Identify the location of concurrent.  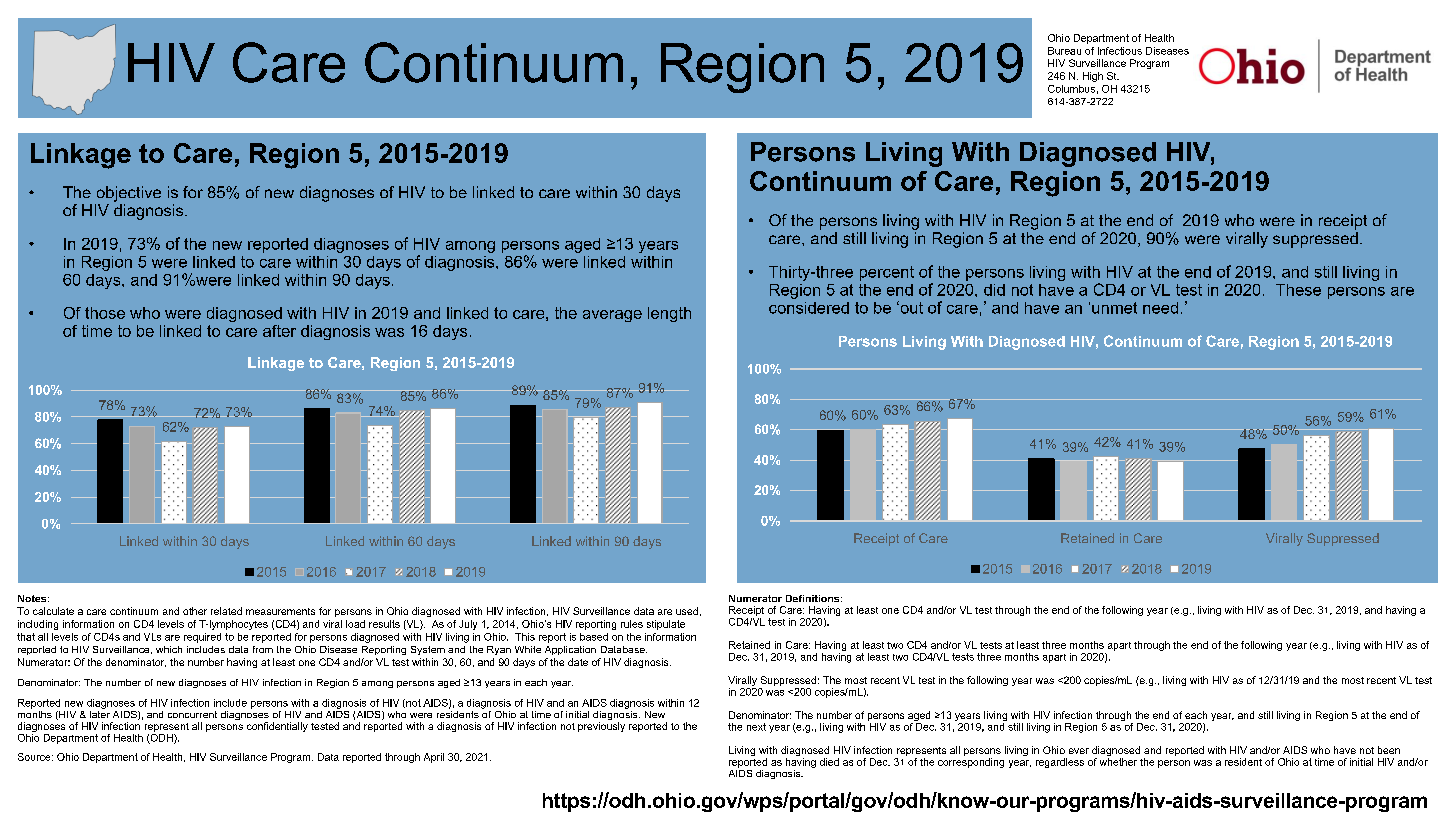
(192, 714).
